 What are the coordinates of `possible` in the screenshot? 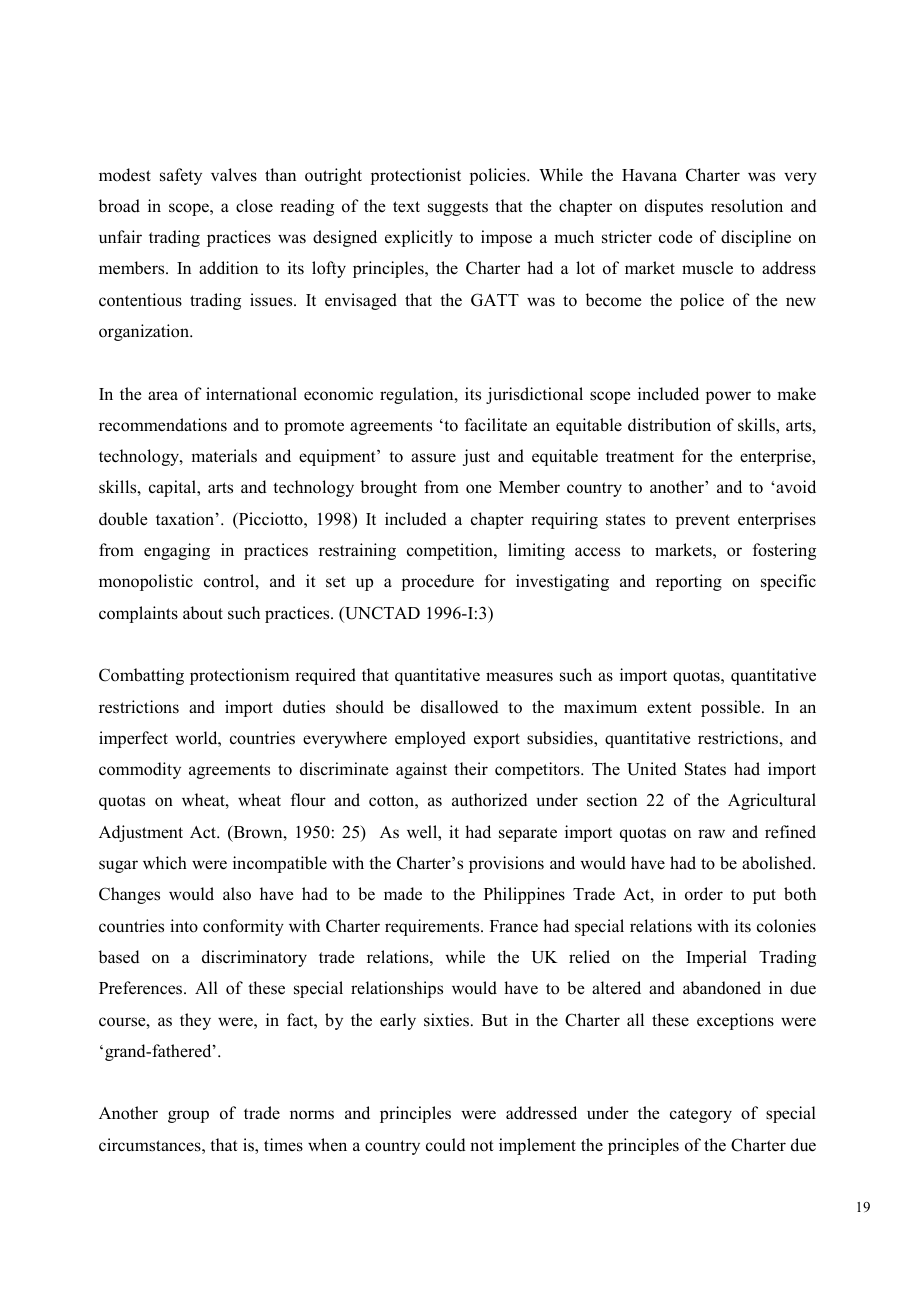 It's located at (732, 708).
